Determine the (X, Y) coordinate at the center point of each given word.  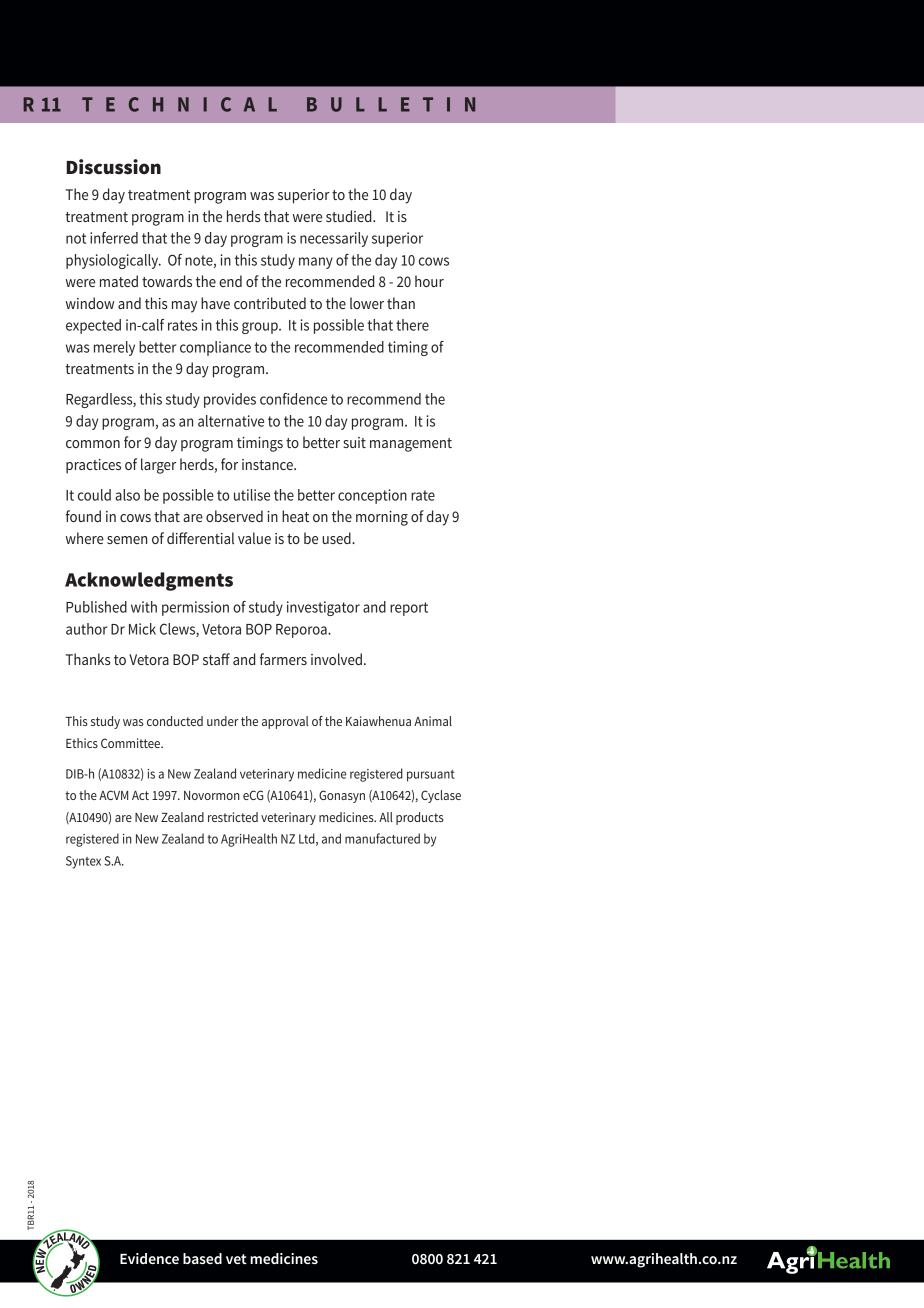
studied (350, 216)
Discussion (113, 167)
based (202, 1258)
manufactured (382, 838)
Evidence (149, 1258)
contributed (270, 303)
